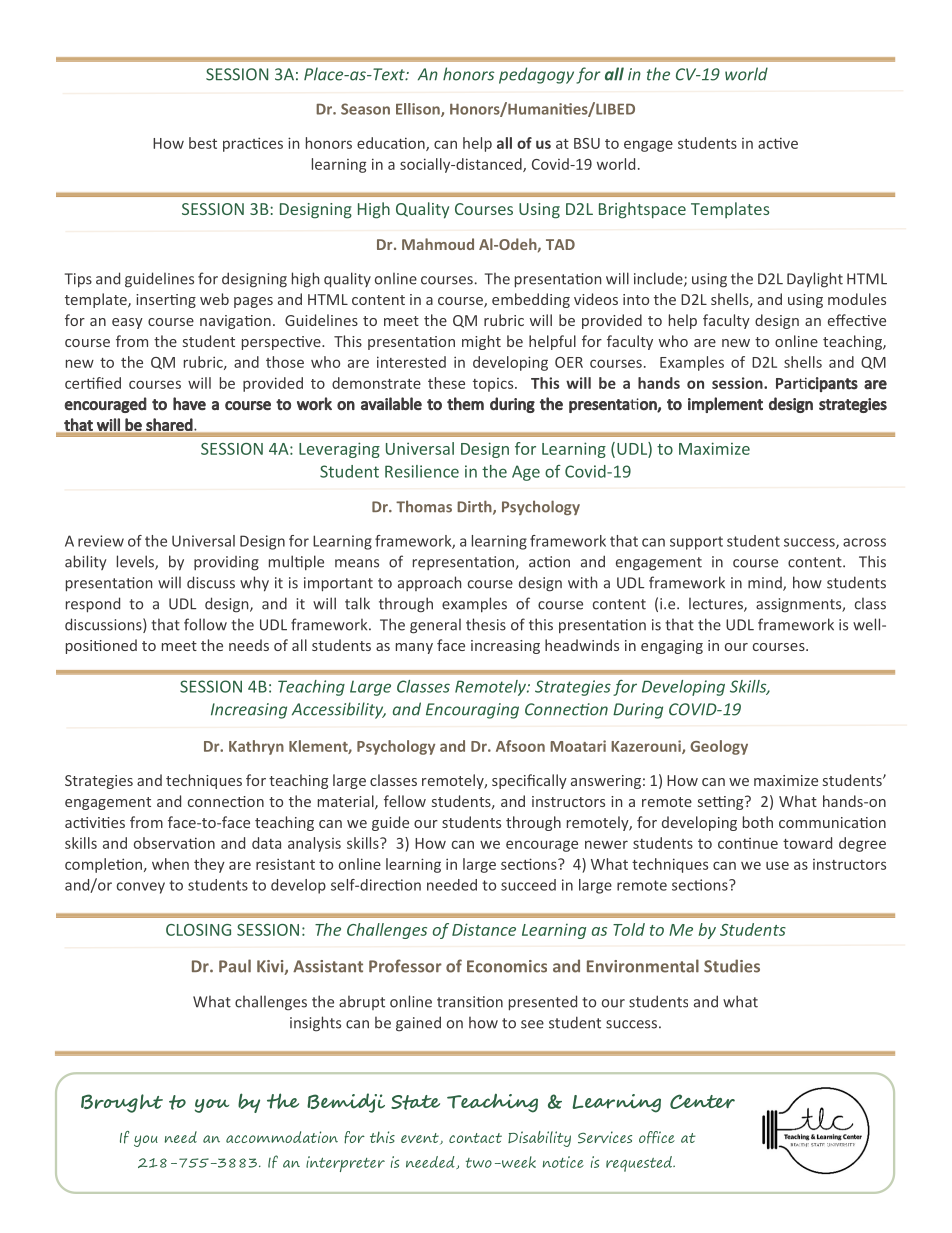 Image resolution: width=952 pixels, height=1233 pixels. I want to click on office, so click(657, 1137).
